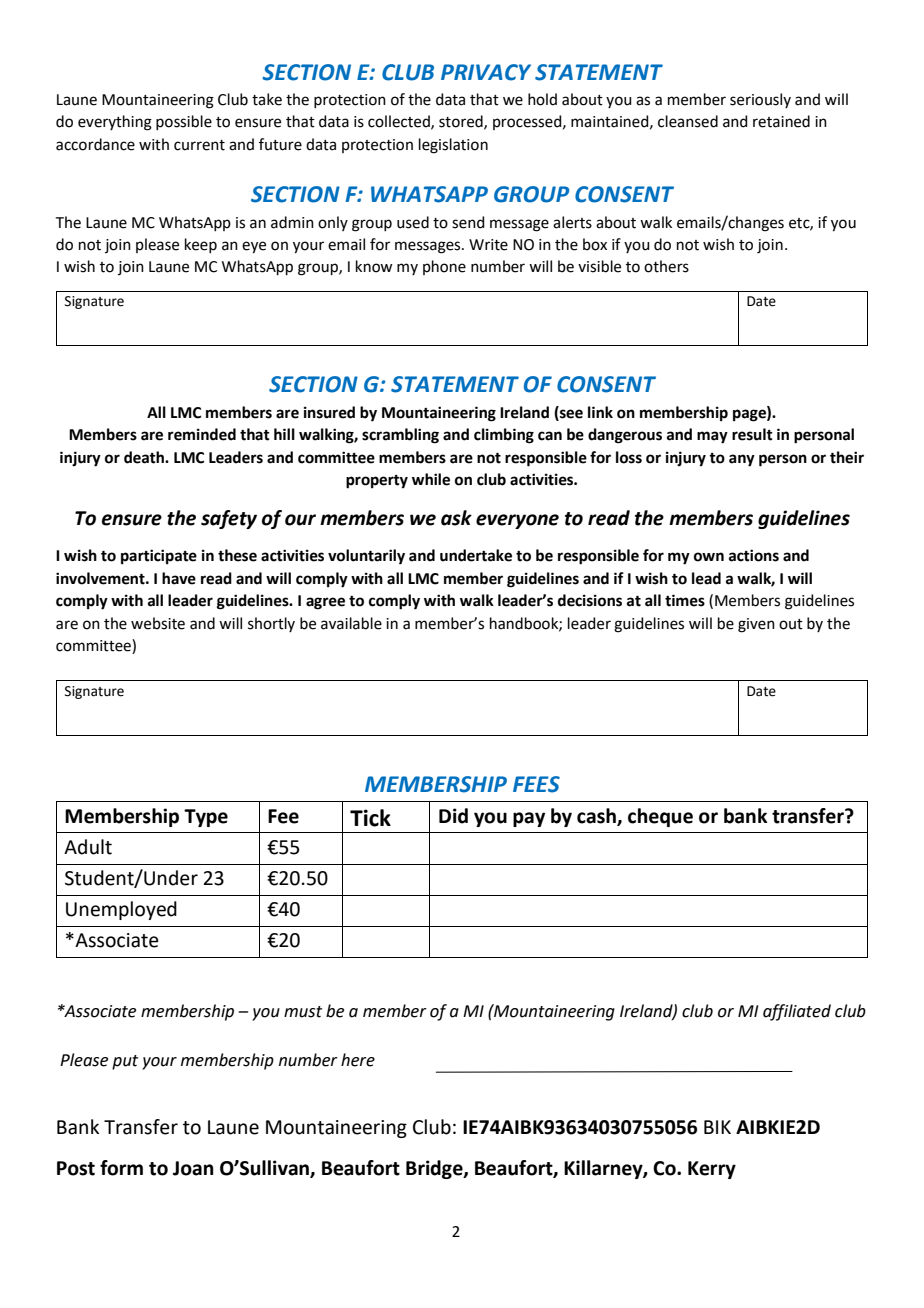  Describe the element at coordinates (351, 623) in the page. I see `available` at that location.
